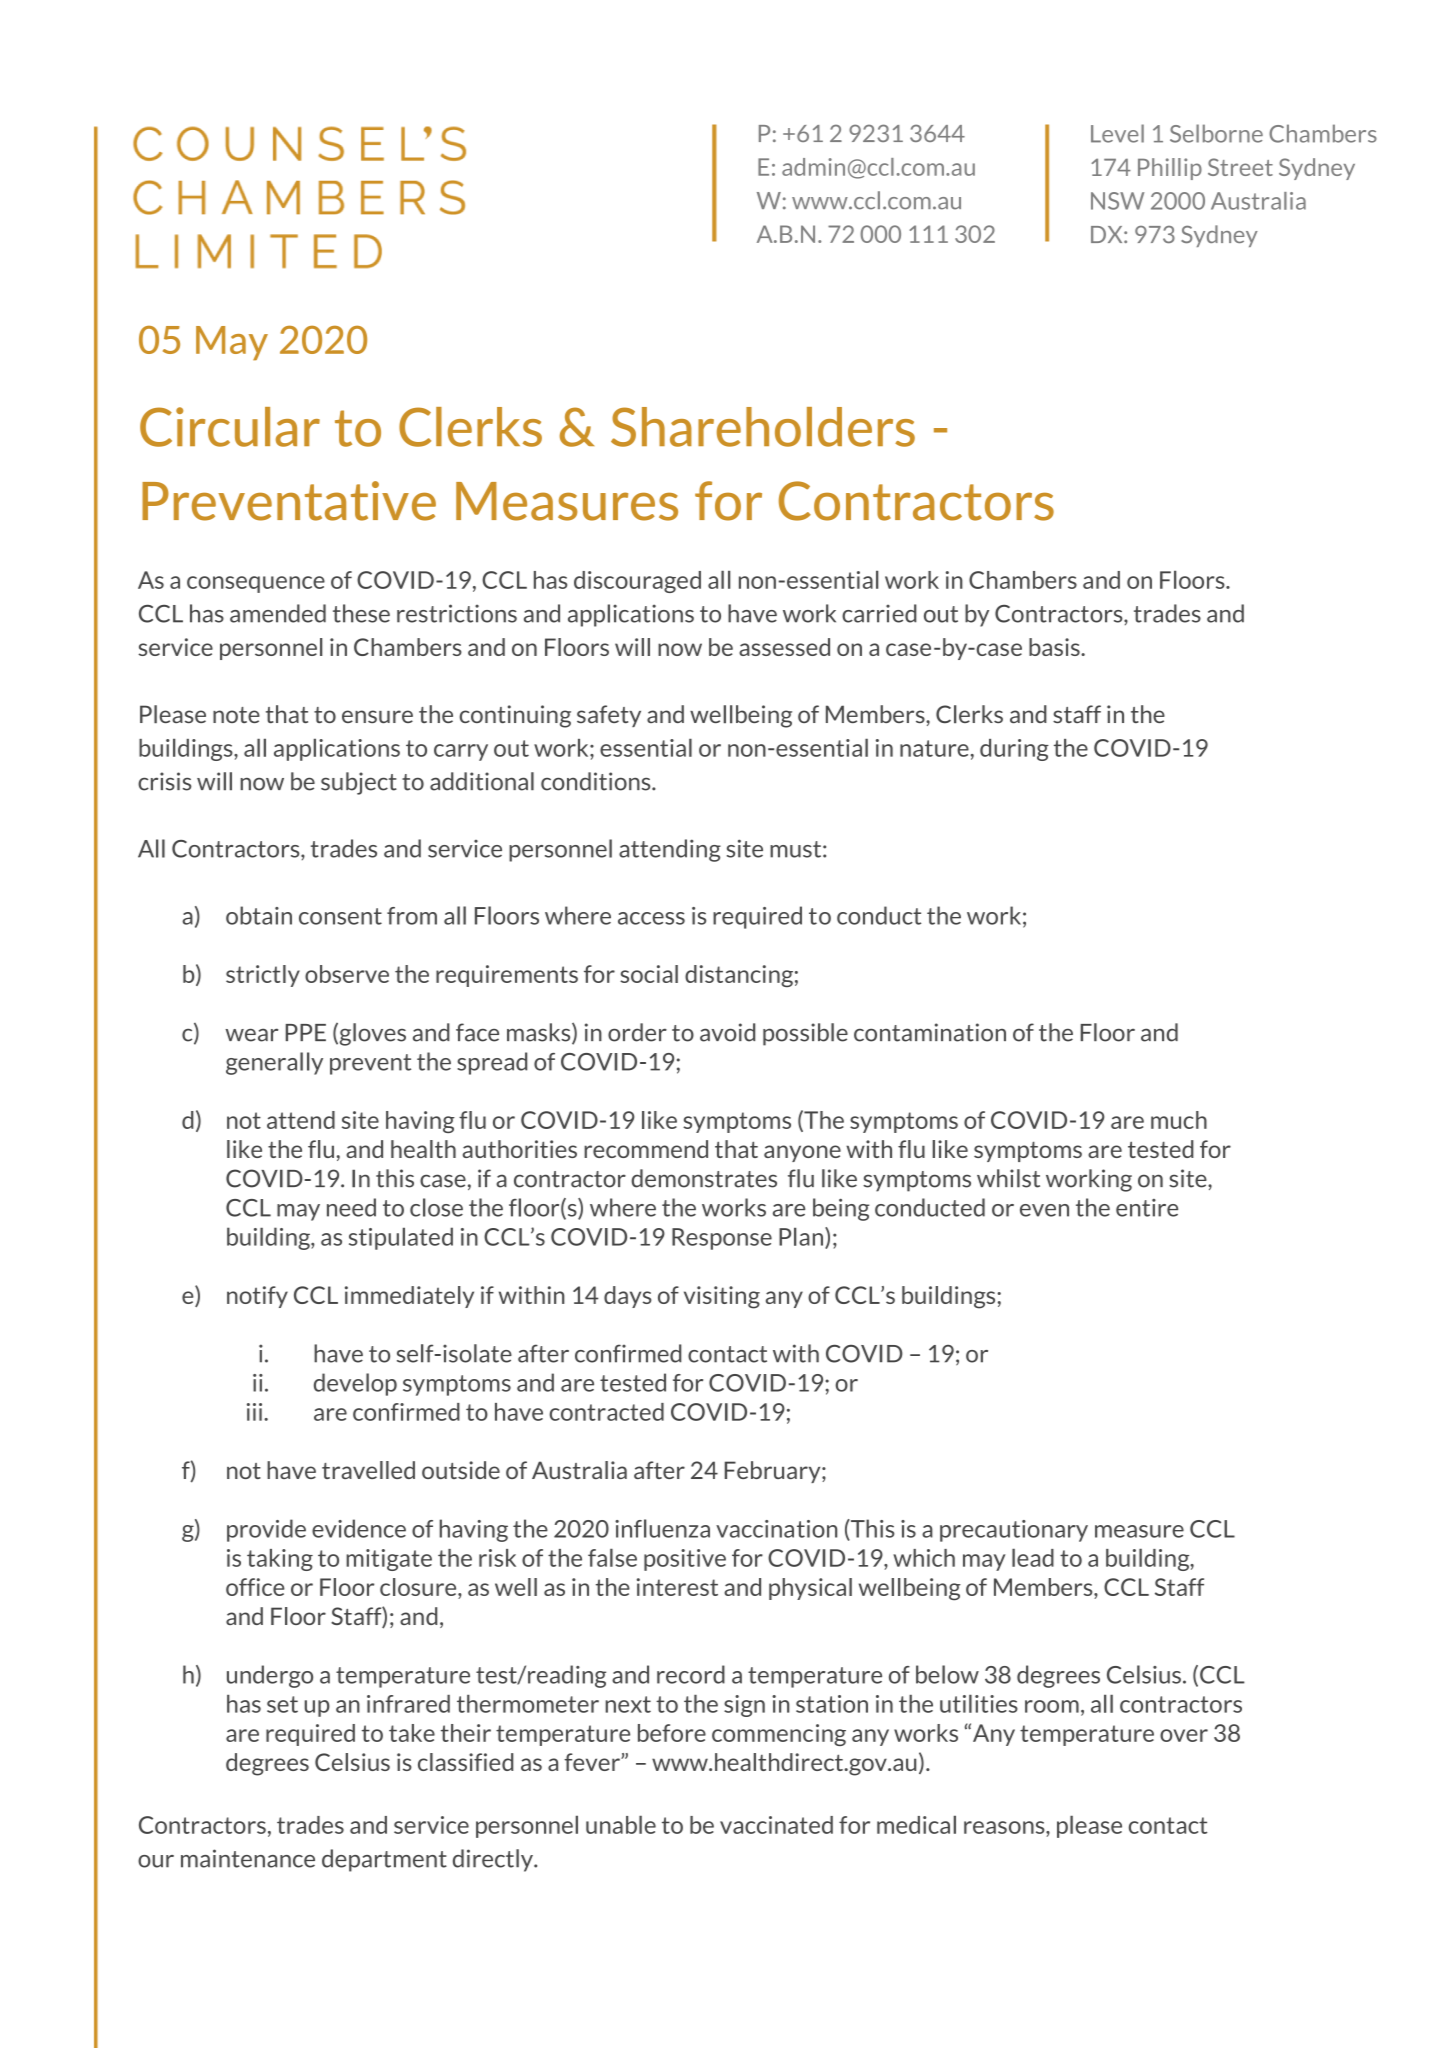 This document has width=1447, height=2048. Describe the element at coordinates (263, 976) in the document. I see `strictly` at that location.
